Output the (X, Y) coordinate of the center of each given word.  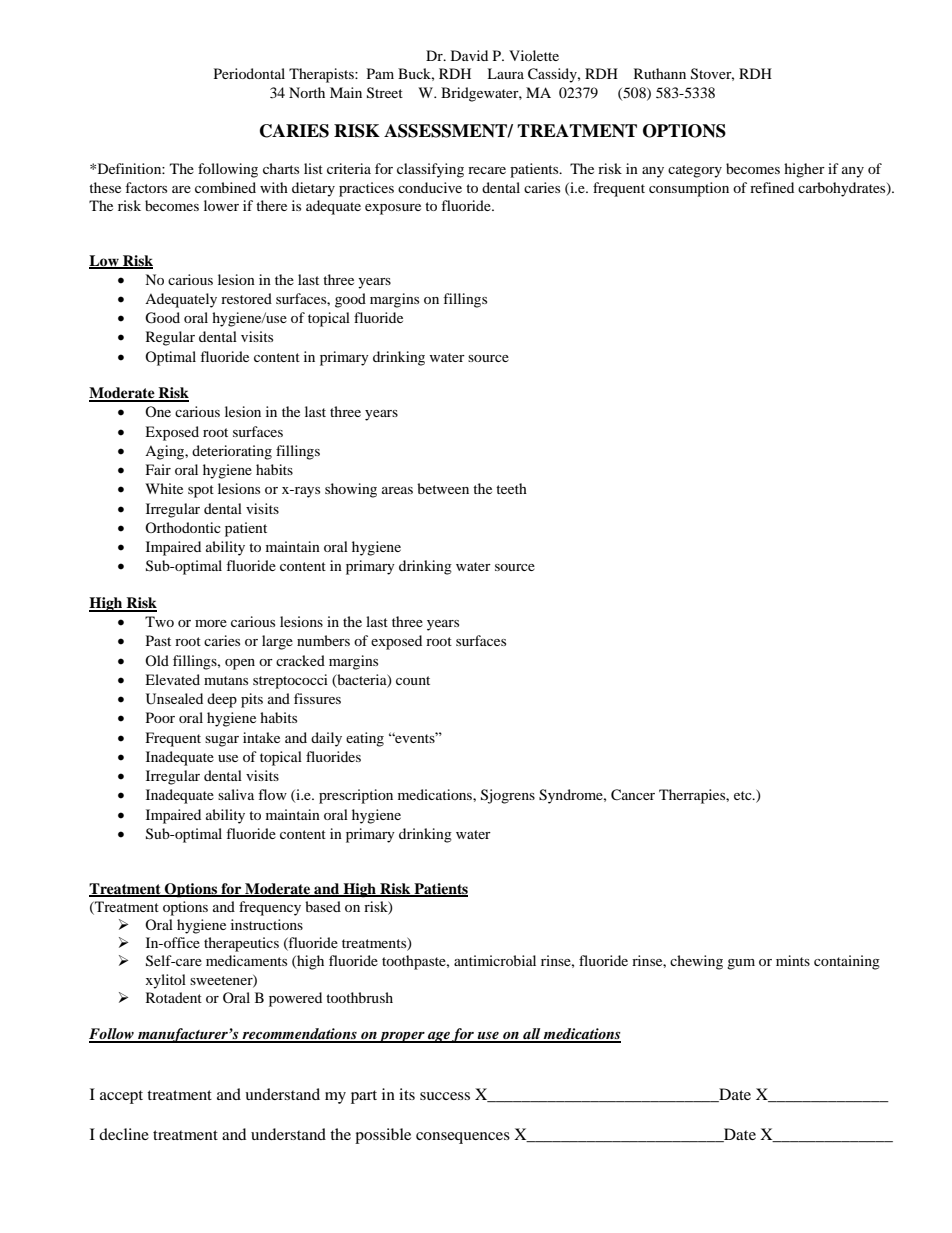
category (695, 171)
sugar (222, 741)
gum (741, 964)
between (443, 488)
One (158, 411)
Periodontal (249, 73)
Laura (505, 73)
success (445, 1096)
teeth (511, 488)
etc (744, 795)
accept (121, 1097)
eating (365, 739)
